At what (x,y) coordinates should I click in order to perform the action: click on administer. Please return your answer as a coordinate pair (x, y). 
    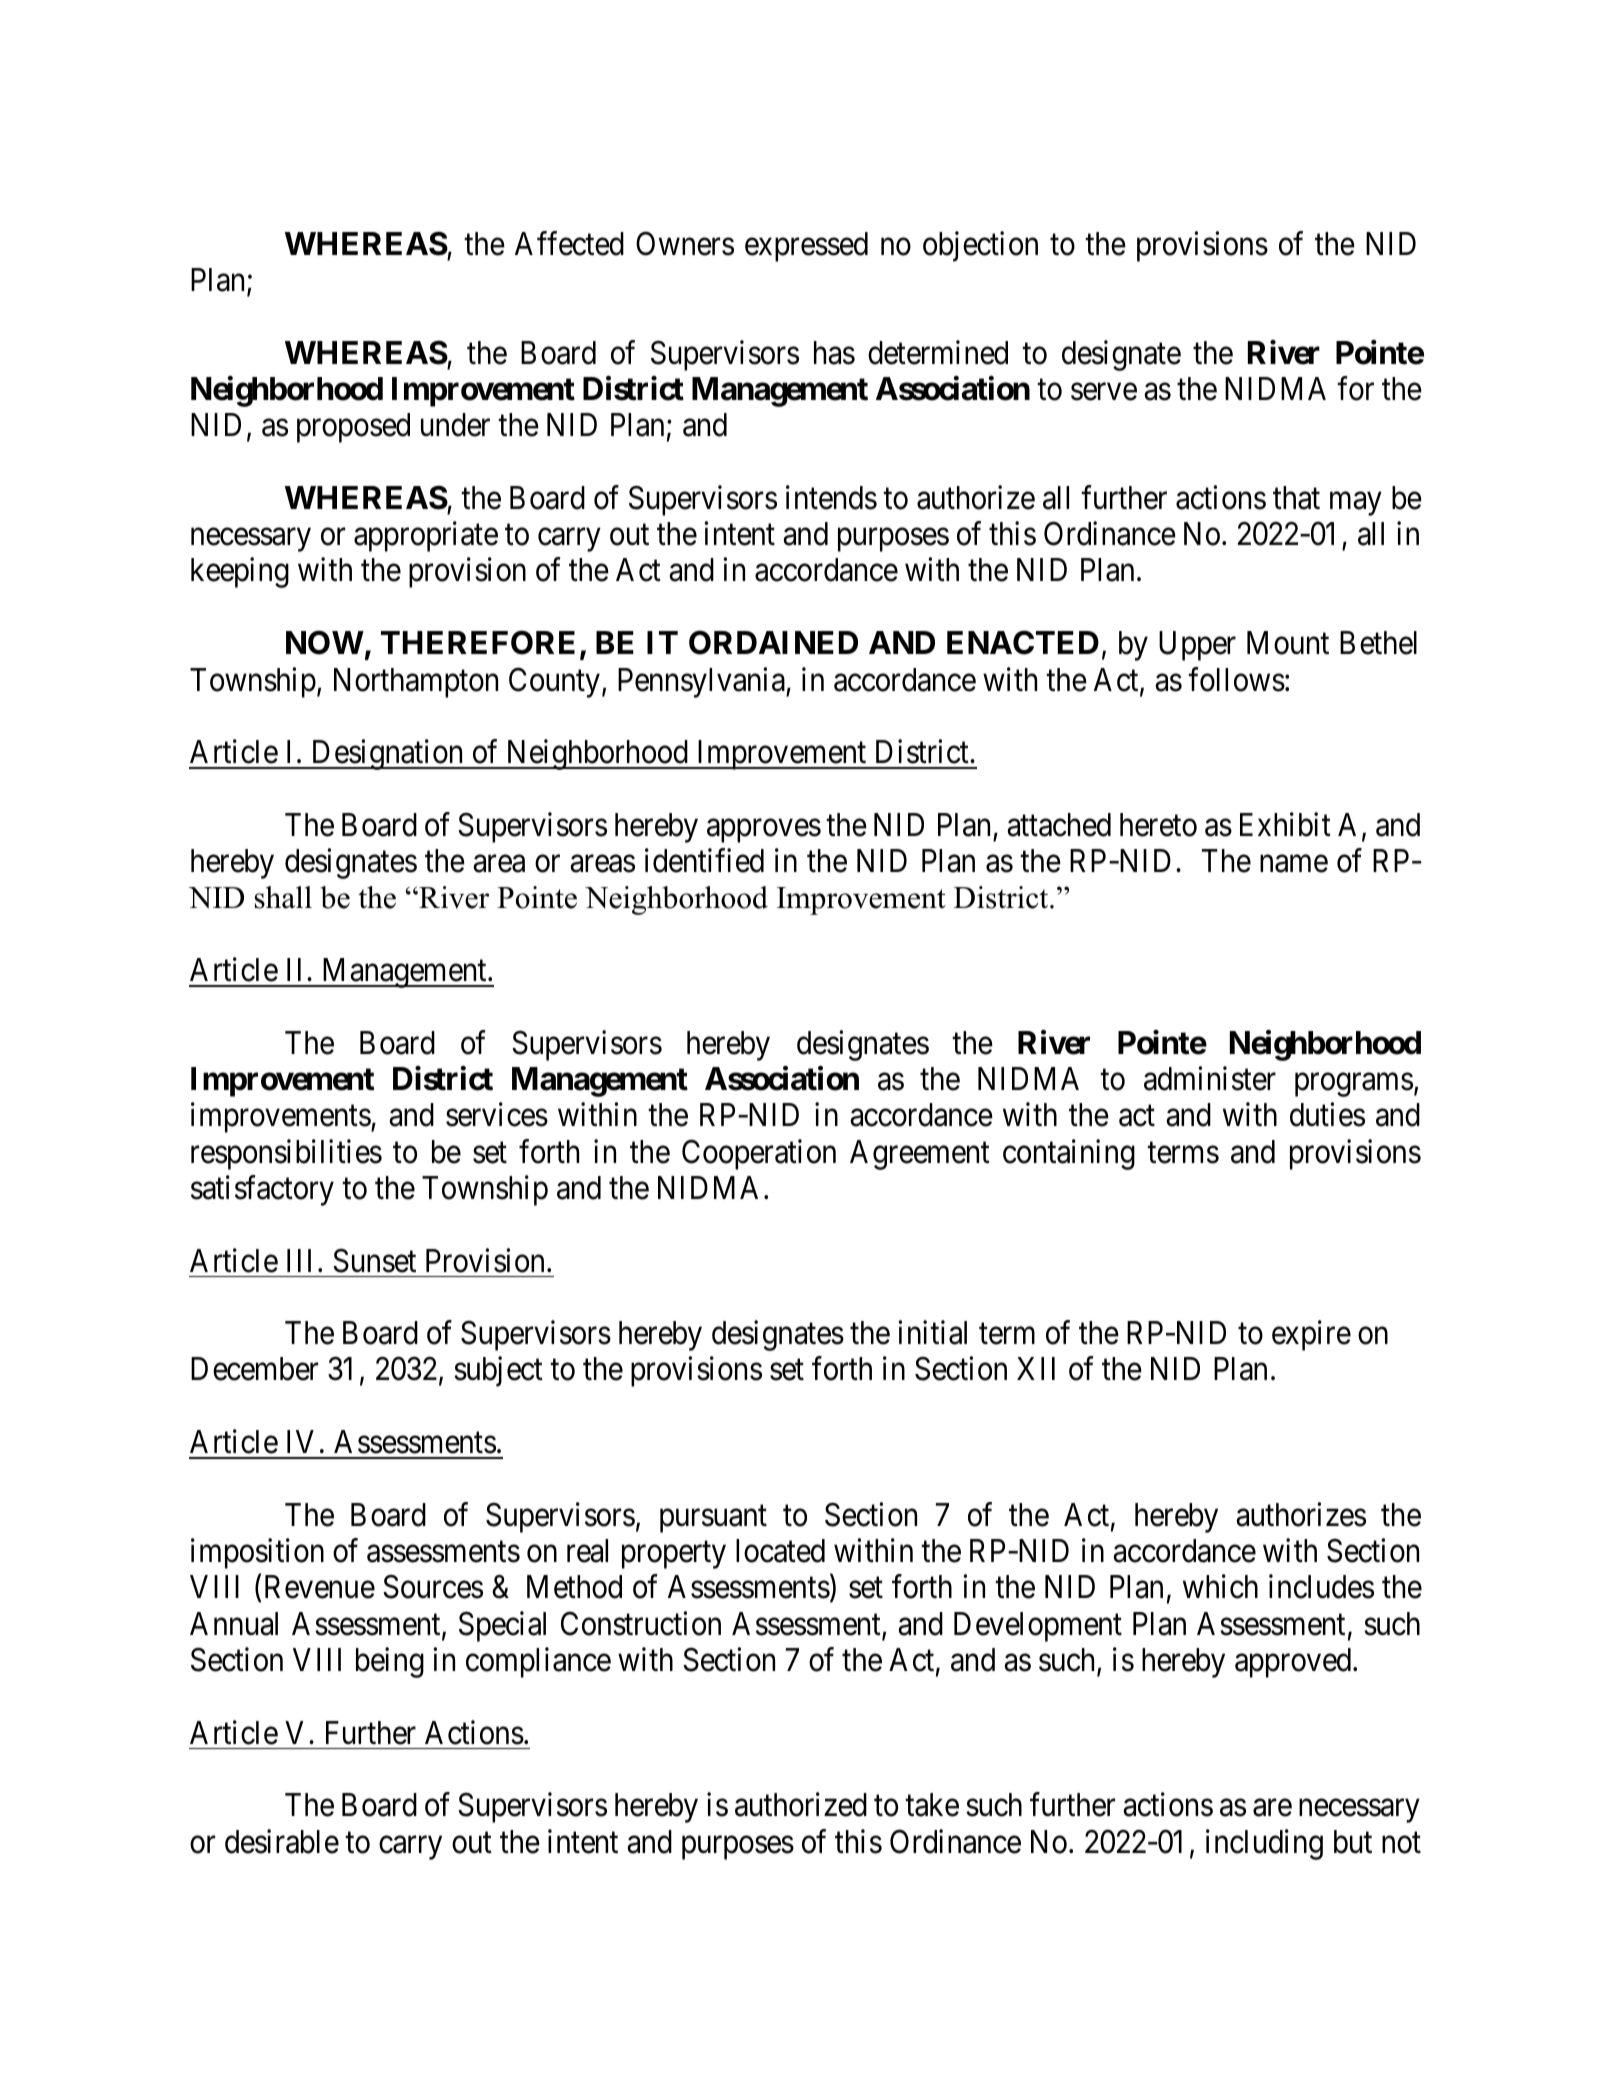
    Looking at the image, I should click on (1210, 1078).
